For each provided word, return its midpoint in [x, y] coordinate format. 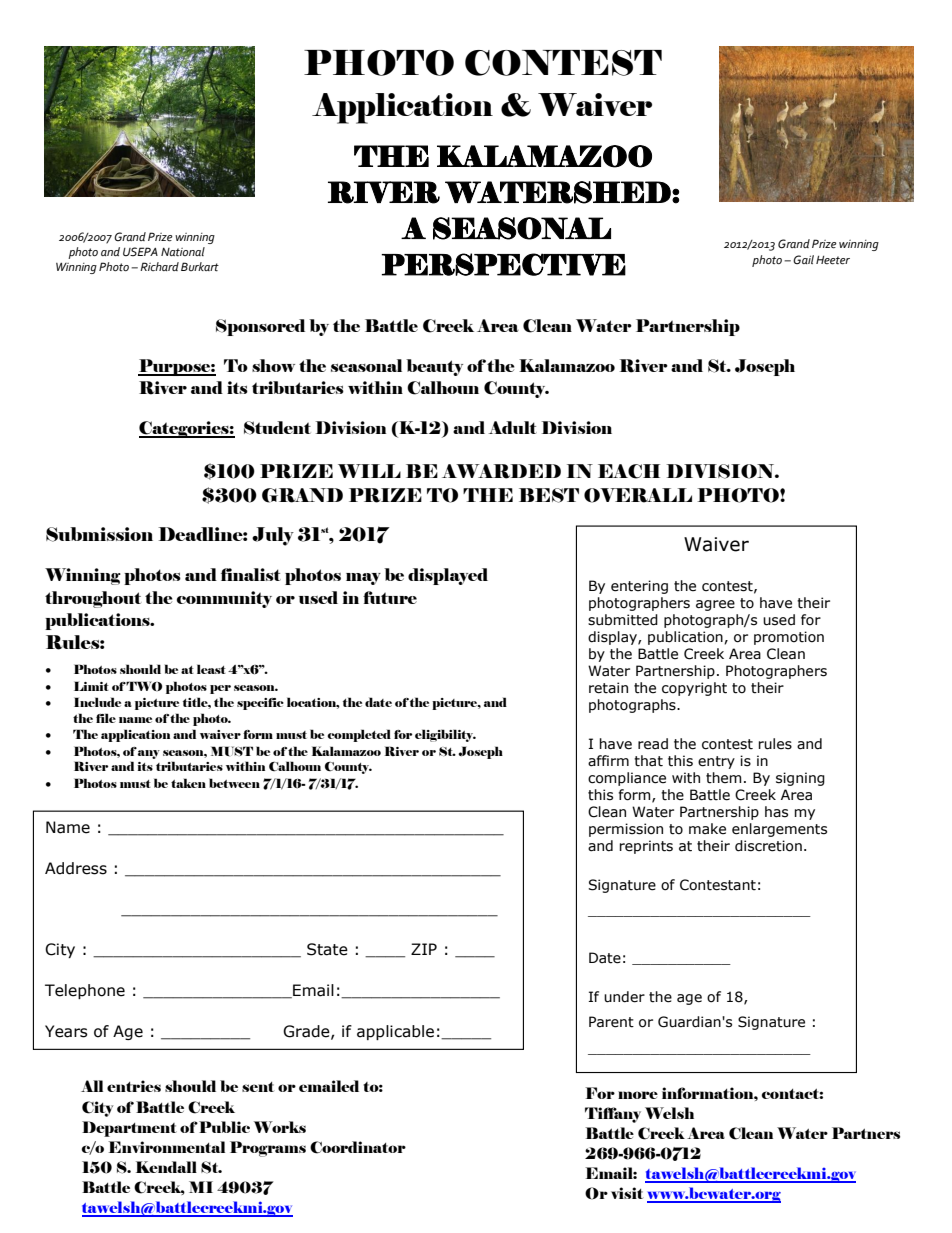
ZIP [424, 949]
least [211, 669]
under [624, 997]
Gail [803, 259]
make [707, 829]
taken [188, 783]
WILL [369, 471]
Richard [159, 266]
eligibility [445, 735]
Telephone [85, 991]
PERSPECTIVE [503, 264]
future [390, 597]
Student [277, 428]
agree [715, 605]
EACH [629, 471]
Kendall [166, 1167]
